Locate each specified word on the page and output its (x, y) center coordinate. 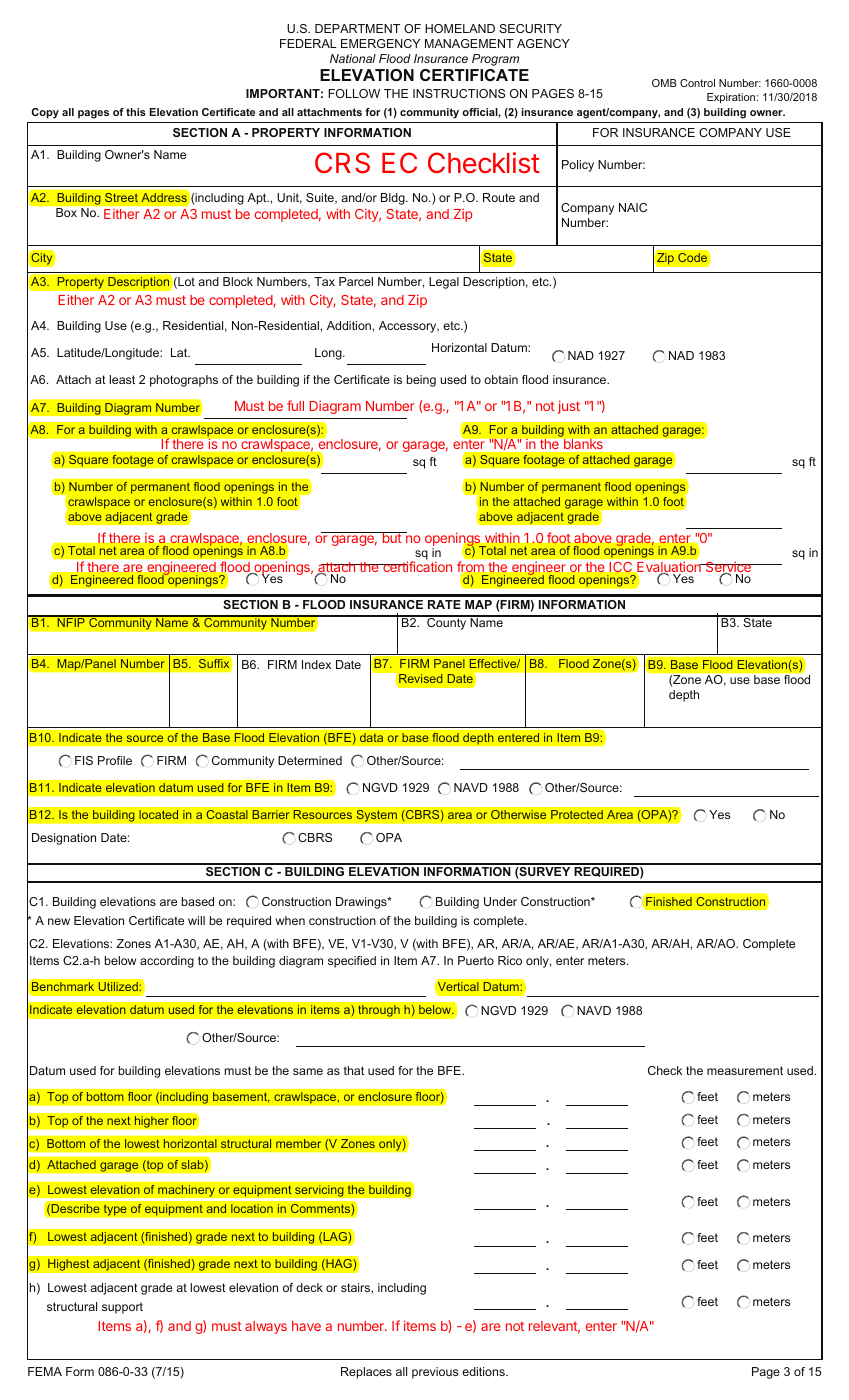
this (136, 112)
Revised (420, 678)
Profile (115, 760)
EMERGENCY (380, 43)
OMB (664, 83)
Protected (577, 814)
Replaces (366, 1373)
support (122, 1308)
